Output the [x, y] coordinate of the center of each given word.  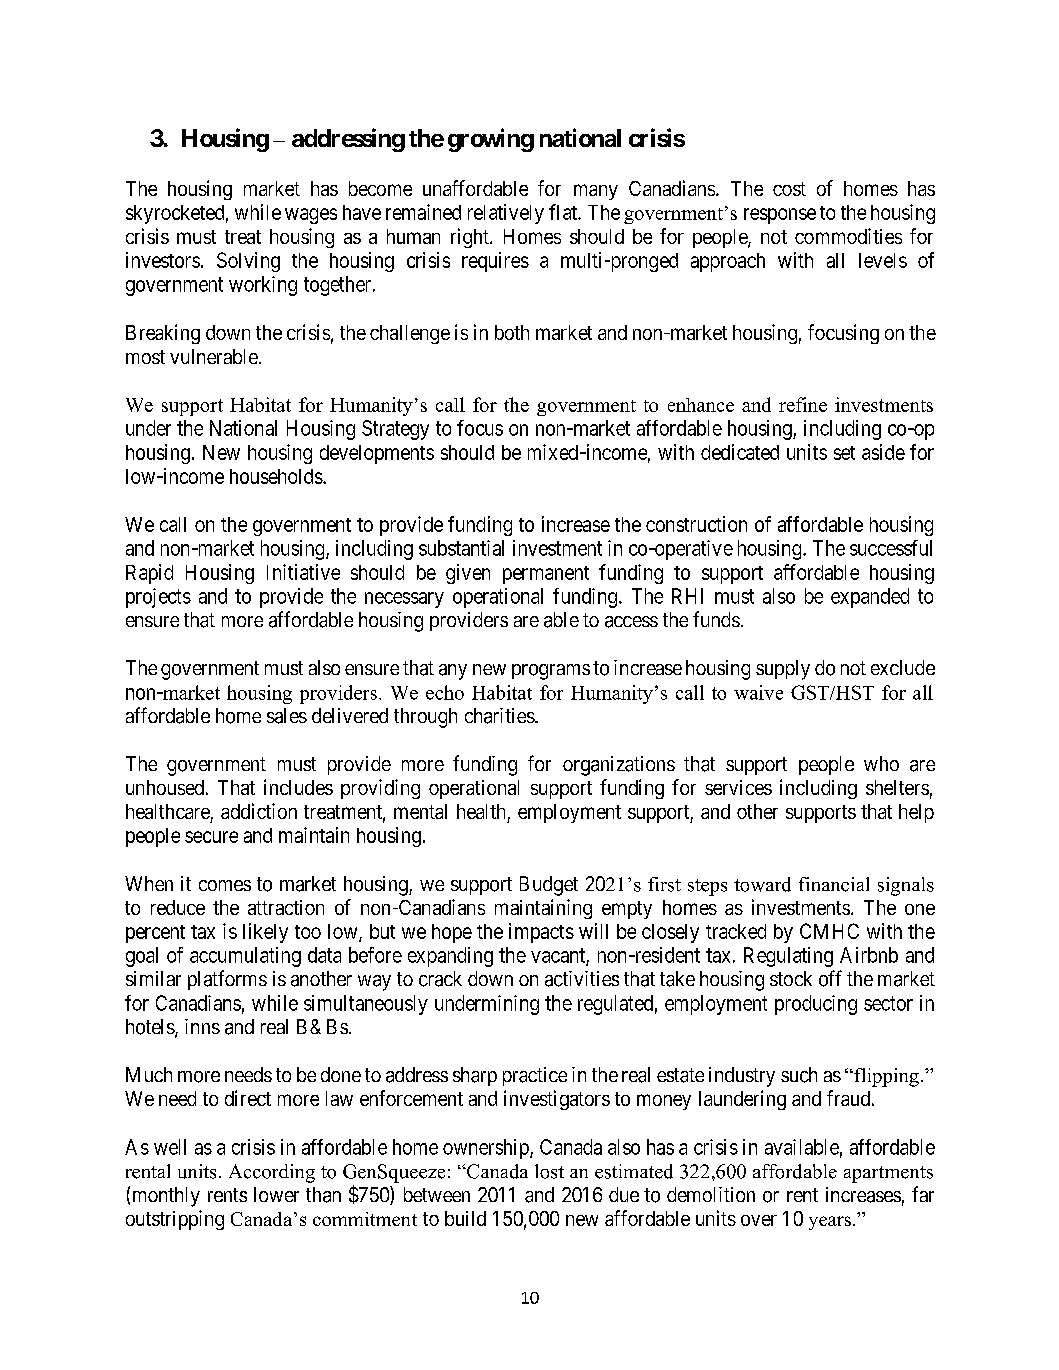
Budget [549, 886]
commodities [848, 236]
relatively [506, 214]
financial [834, 884]
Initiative [303, 572]
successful [891, 548]
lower [276, 1194]
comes [225, 885]
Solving [248, 262]
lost [549, 1171]
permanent [546, 575]
